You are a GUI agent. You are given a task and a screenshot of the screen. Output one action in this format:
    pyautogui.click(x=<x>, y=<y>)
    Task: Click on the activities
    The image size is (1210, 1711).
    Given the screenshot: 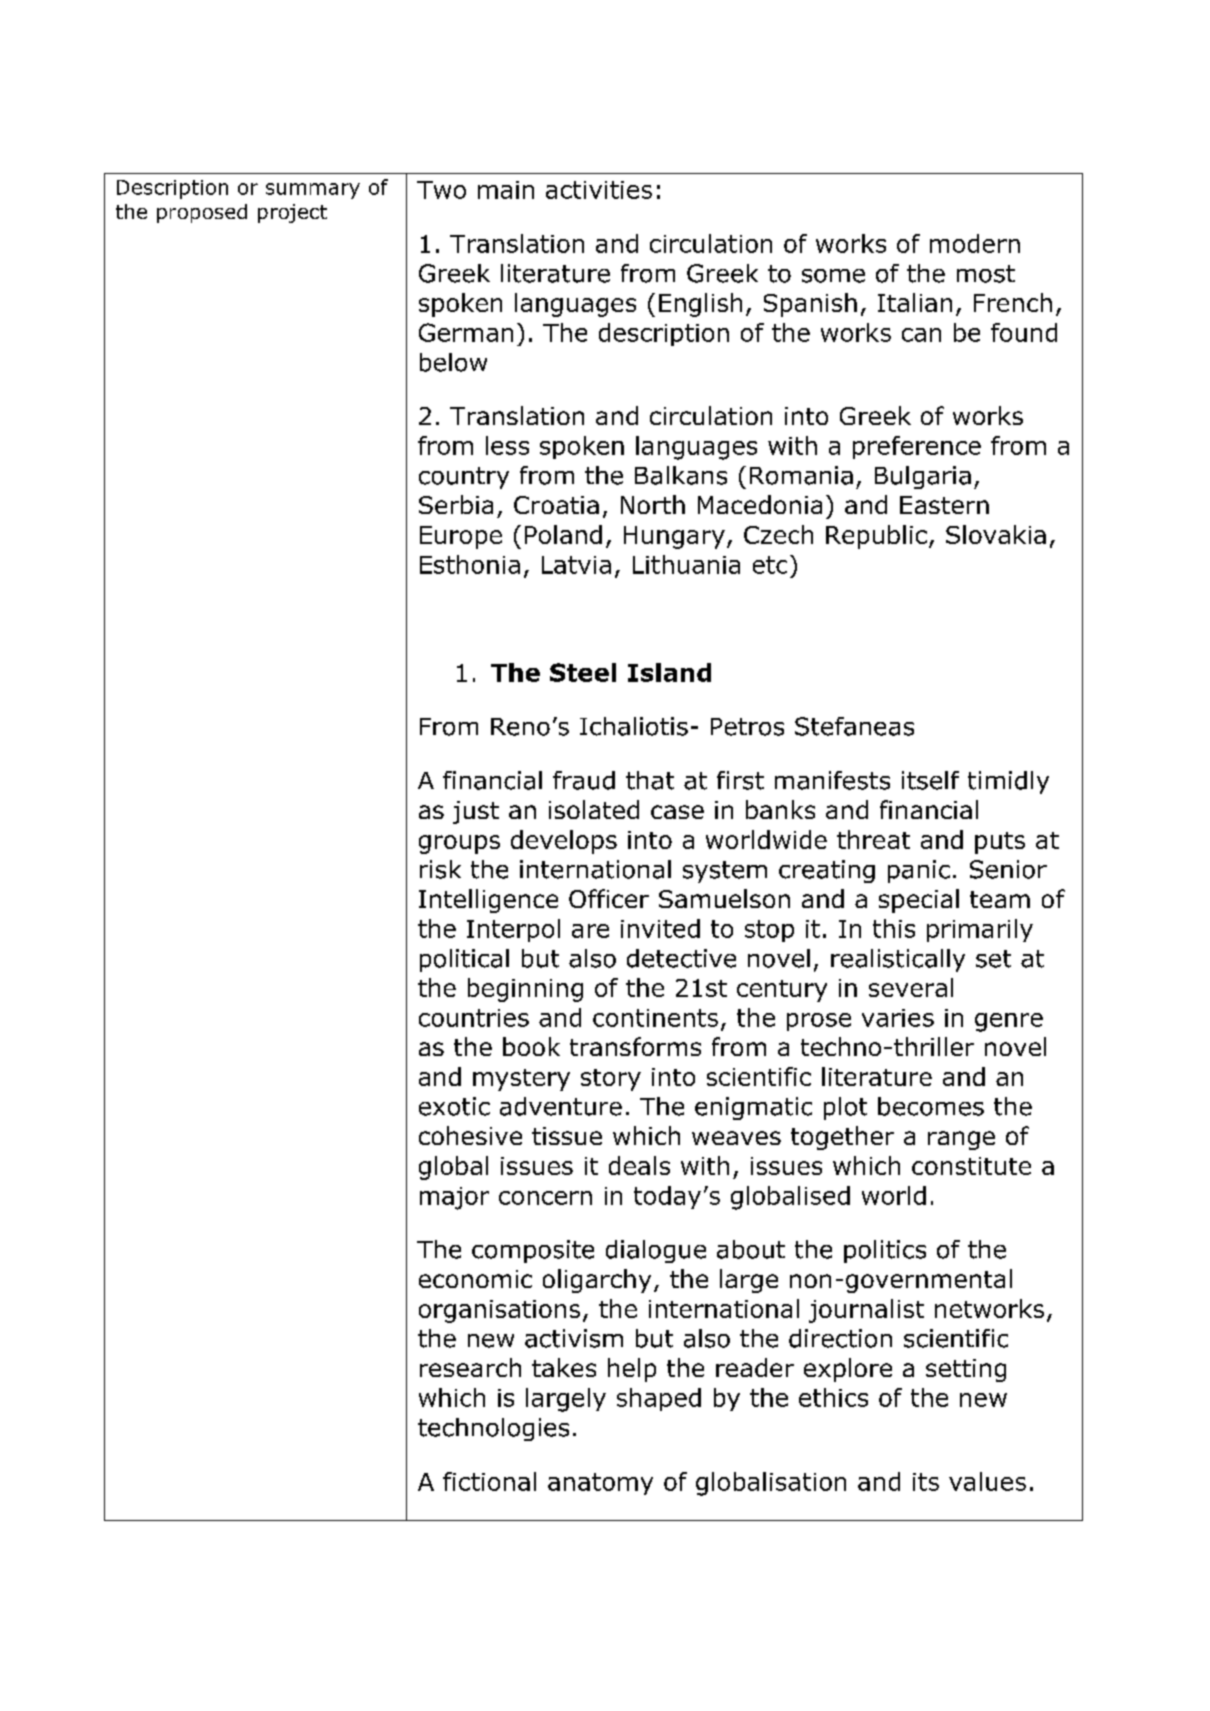 What is the action you would take?
    pyautogui.click(x=599, y=190)
